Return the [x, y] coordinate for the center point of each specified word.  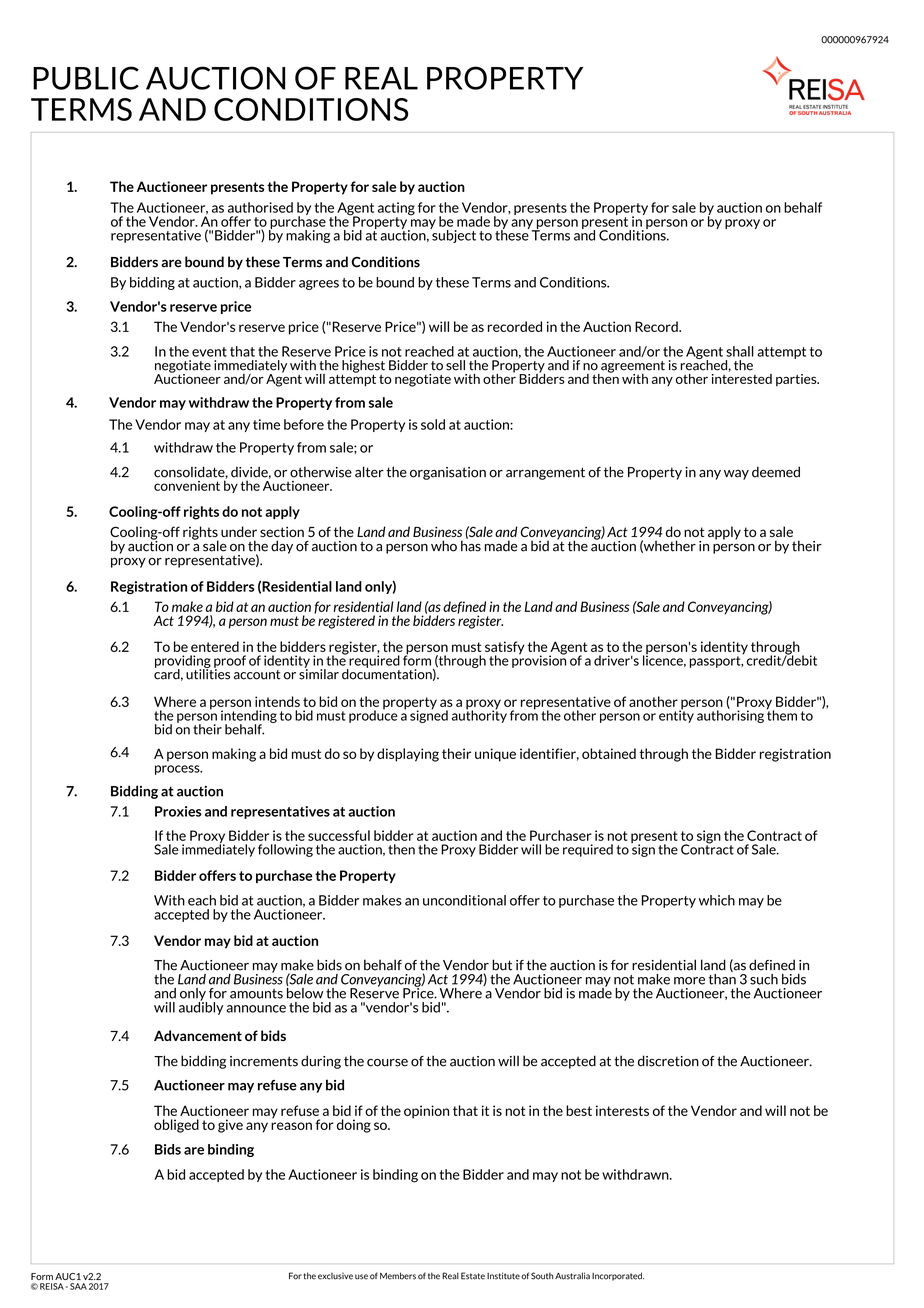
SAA [78, 1286]
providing [183, 662]
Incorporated [618, 1276]
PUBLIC [86, 78]
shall [740, 351]
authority [479, 715]
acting [396, 210]
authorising [730, 715]
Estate [473, 1276]
